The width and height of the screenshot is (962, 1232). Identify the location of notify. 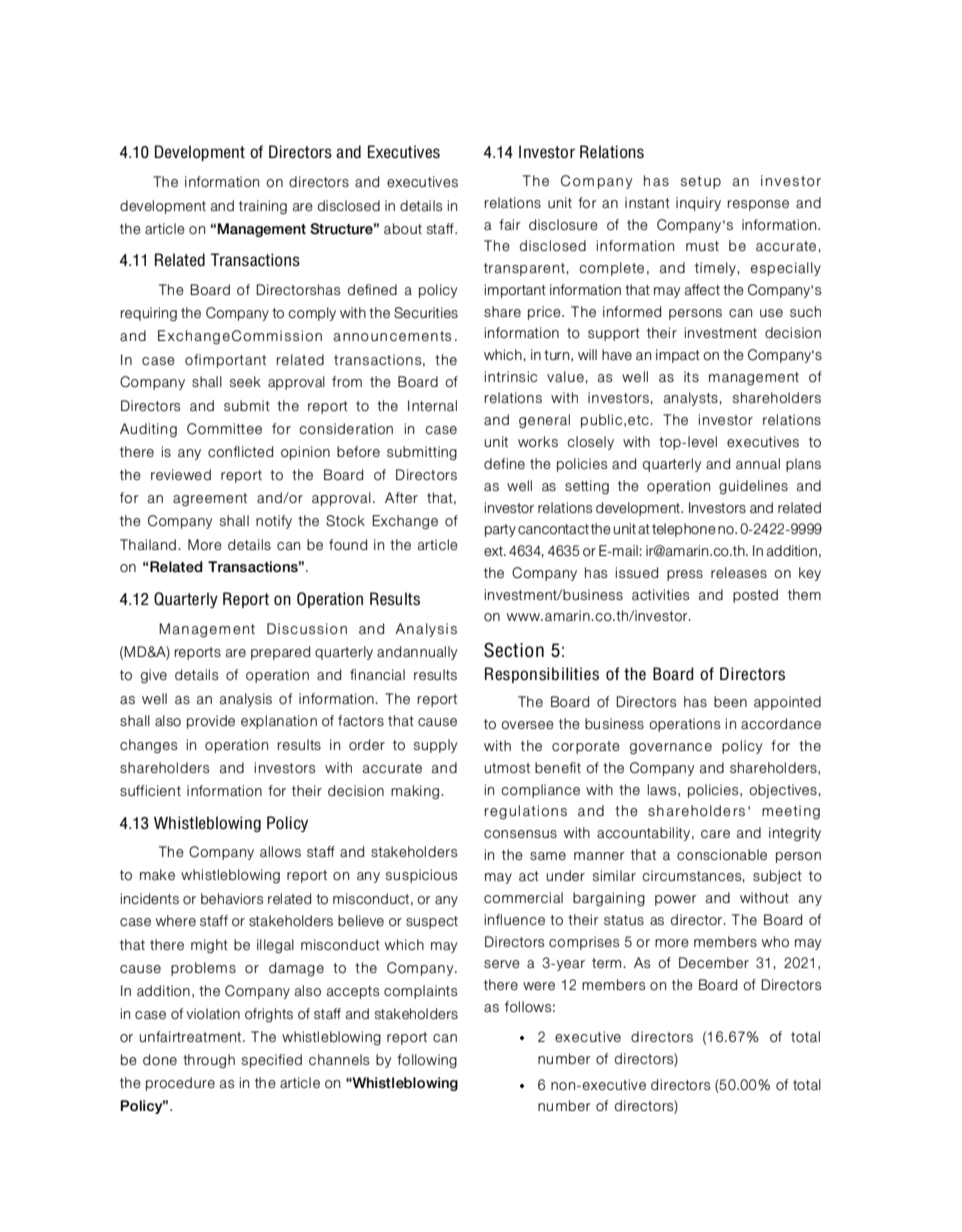
(274, 522).
